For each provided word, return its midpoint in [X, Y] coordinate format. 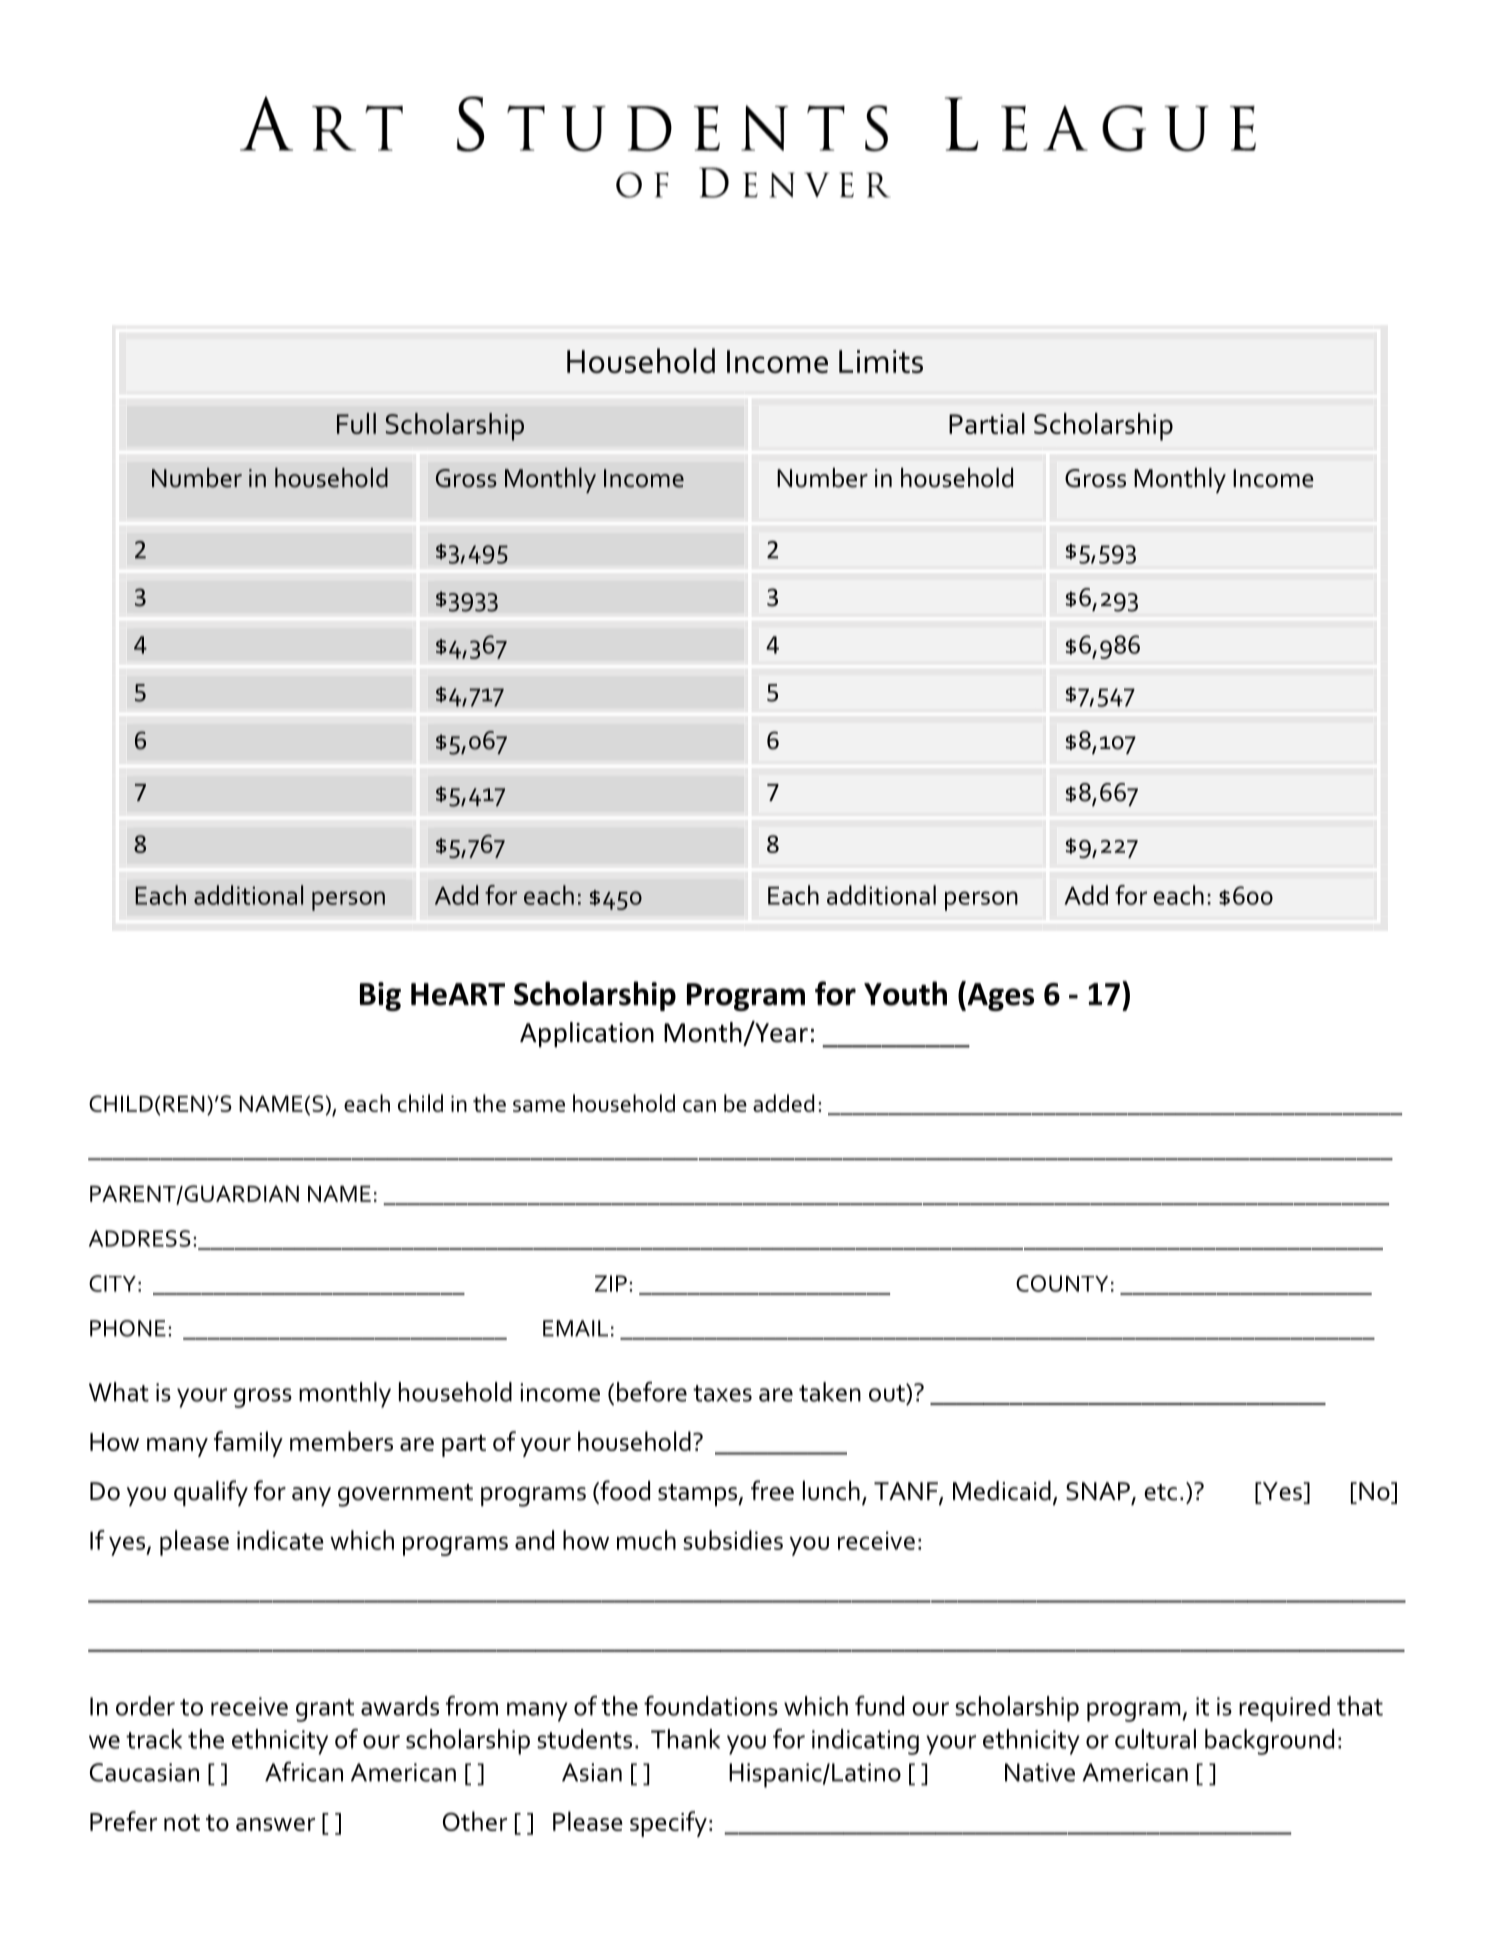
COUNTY [1062, 1283]
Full [356, 423]
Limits [881, 361]
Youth [905, 993]
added [783, 1103]
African [304, 1772]
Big [380, 996]
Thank [685, 1739]
